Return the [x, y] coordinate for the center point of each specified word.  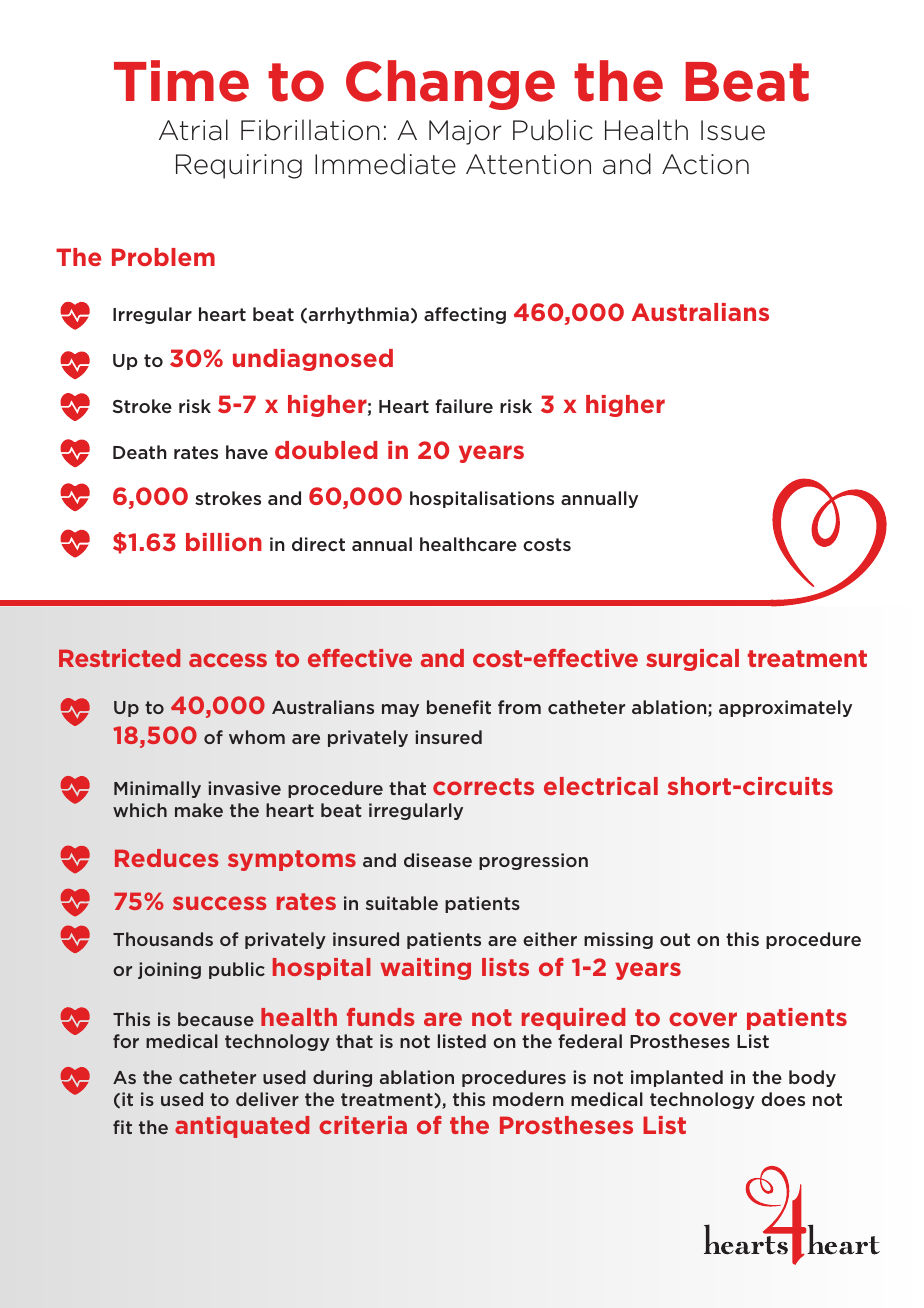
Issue [733, 130]
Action [705, 164]
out [675, 939]
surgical [692, 660]
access [228, 660]
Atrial [193, 130]
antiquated [242, 1127]
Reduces [166, 858]
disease [438, 860]
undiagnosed [313, 360]
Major [465, 132]
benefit [459, 707]
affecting [465, 315]
